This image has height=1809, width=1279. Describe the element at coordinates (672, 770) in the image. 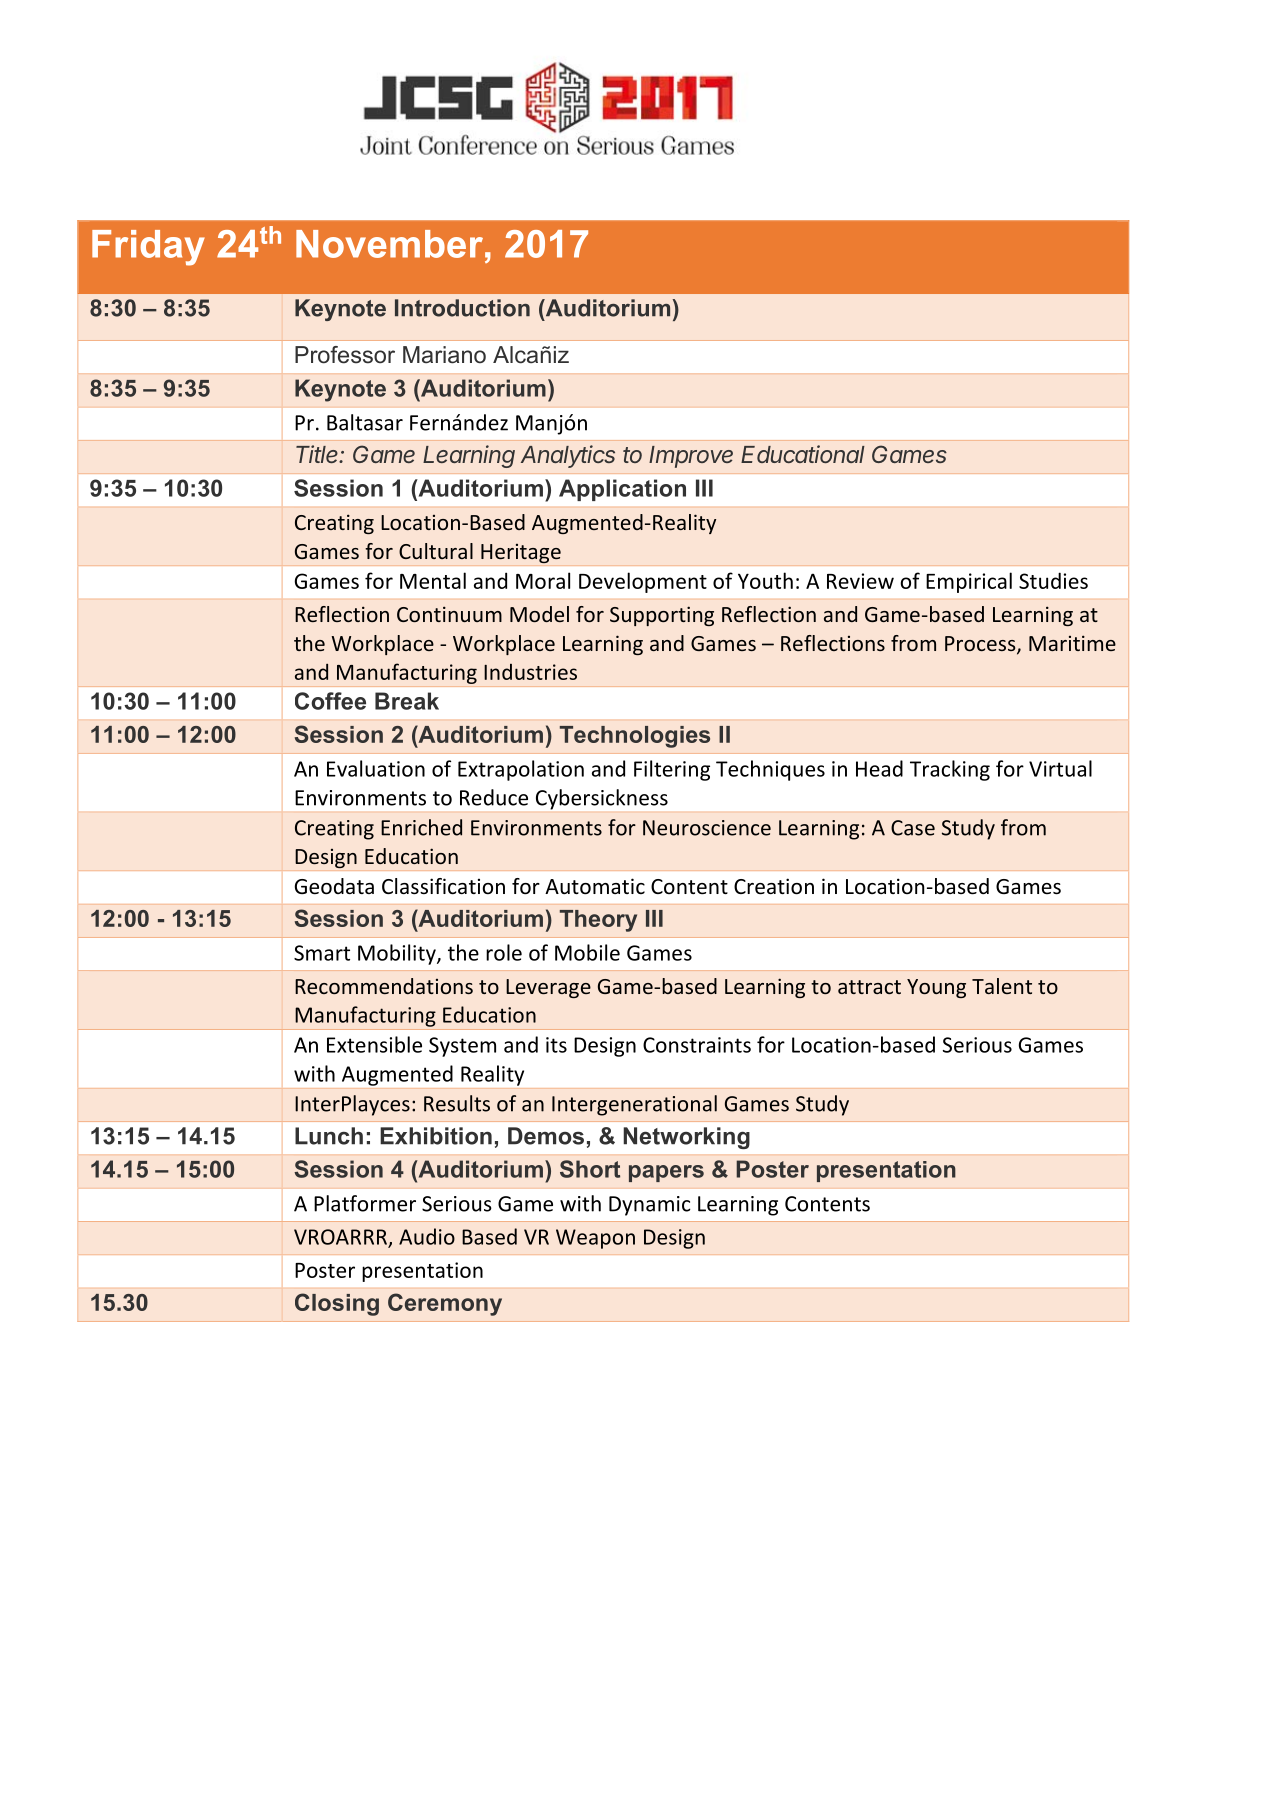

I see `Filtering` at that location.
